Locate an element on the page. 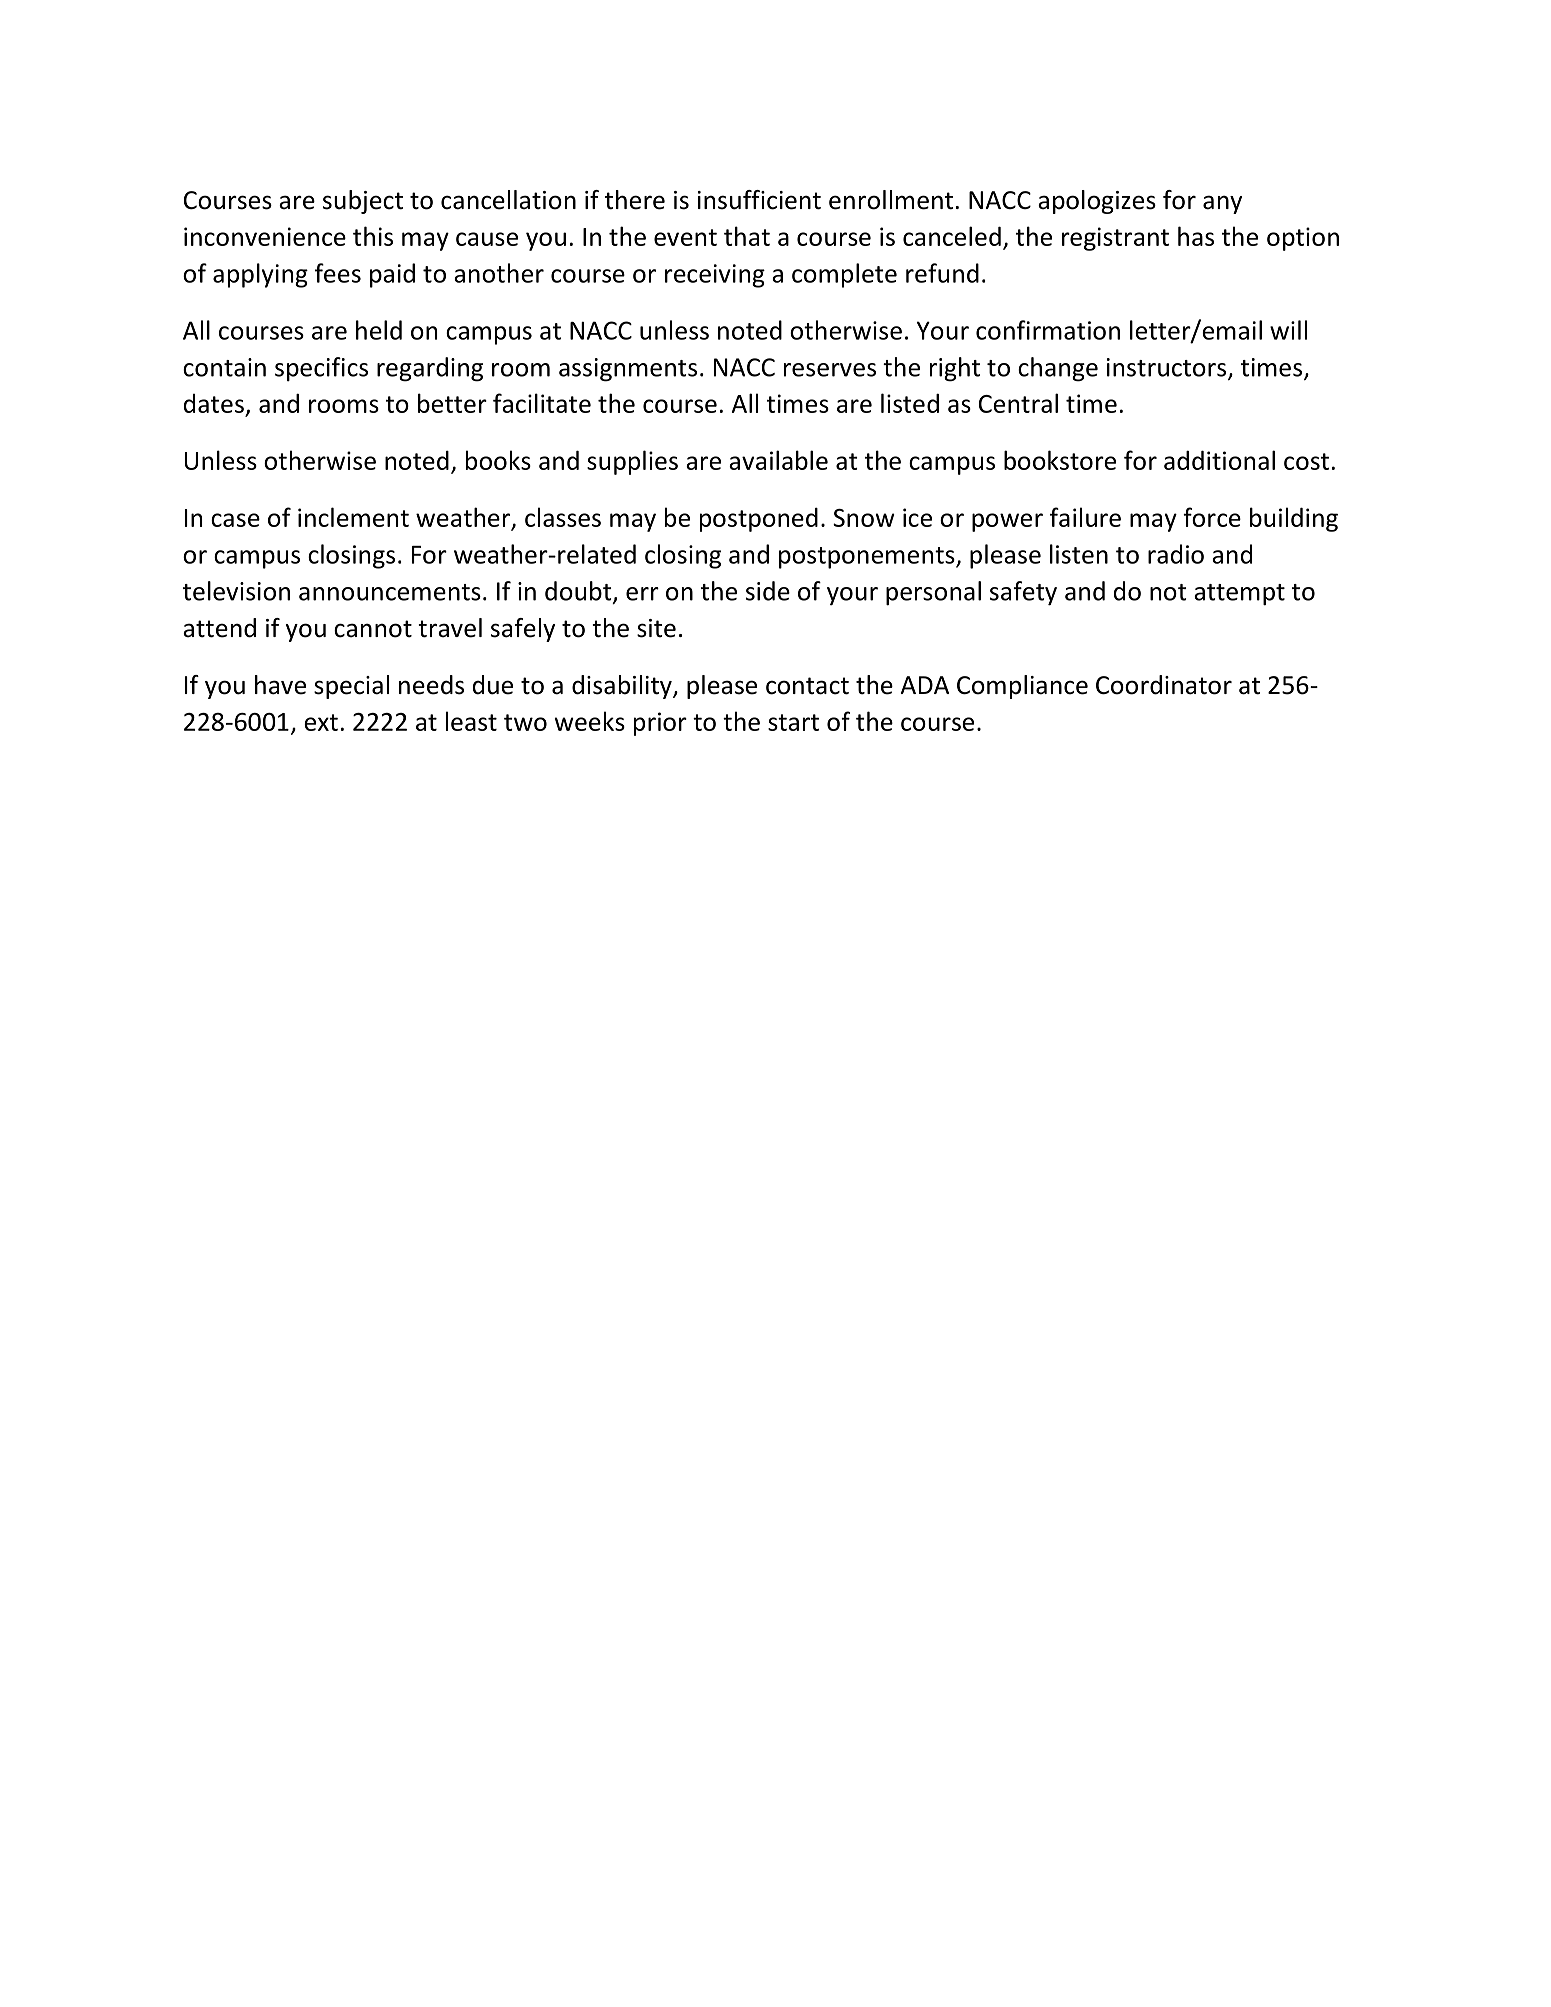 The image size is (1551, 2007). held is located at coordinates (379, 330).
